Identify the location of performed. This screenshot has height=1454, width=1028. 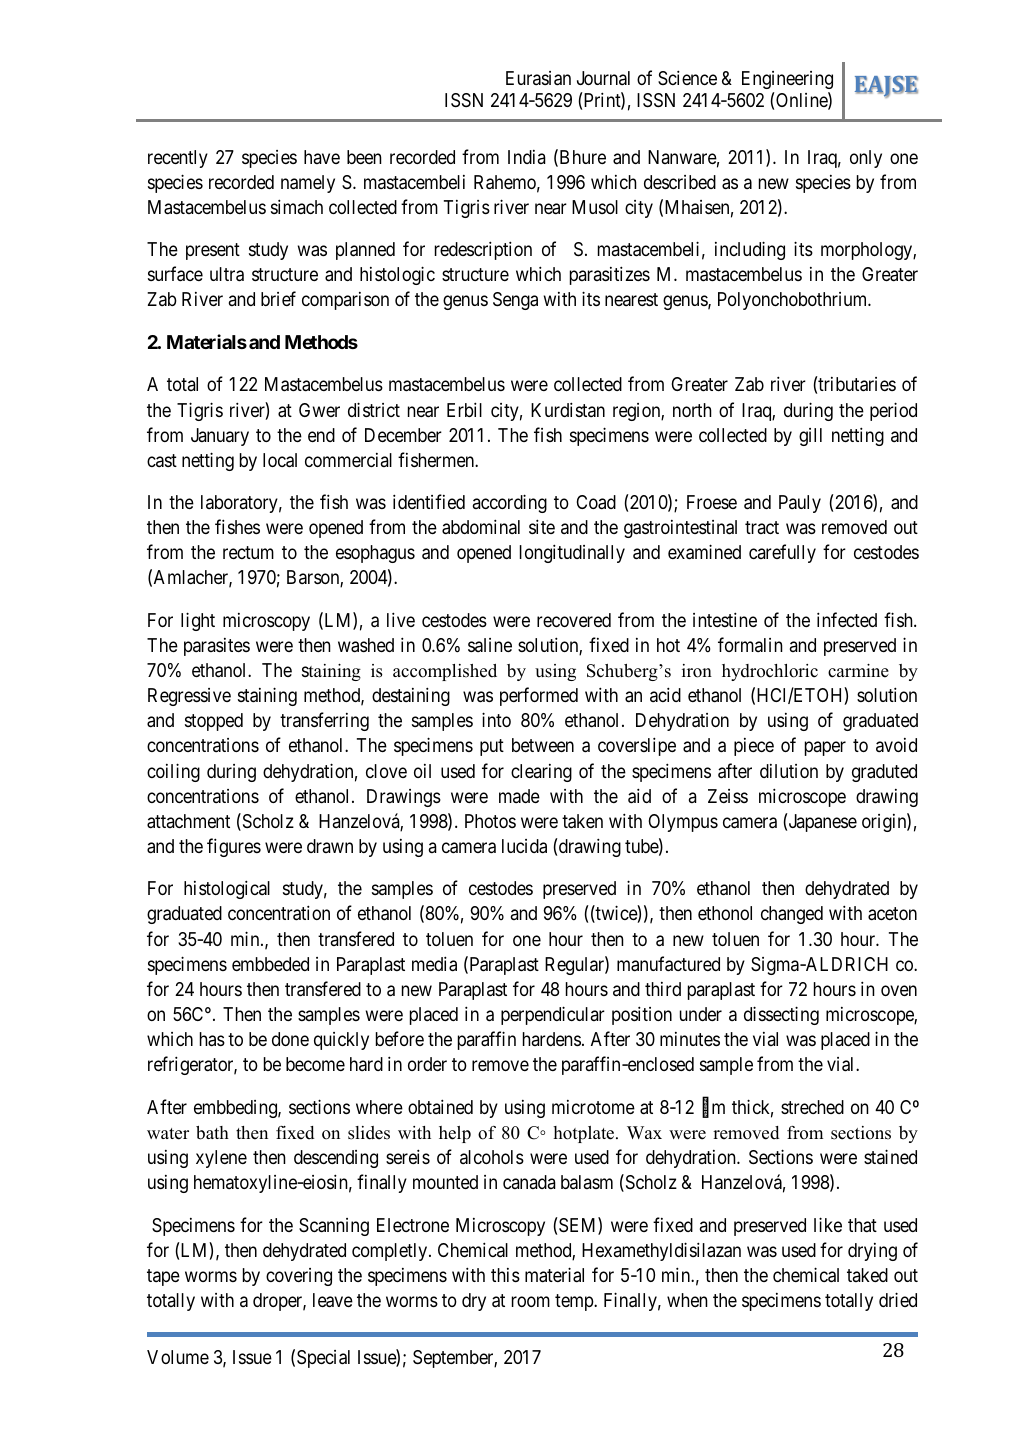
(539, 696).
